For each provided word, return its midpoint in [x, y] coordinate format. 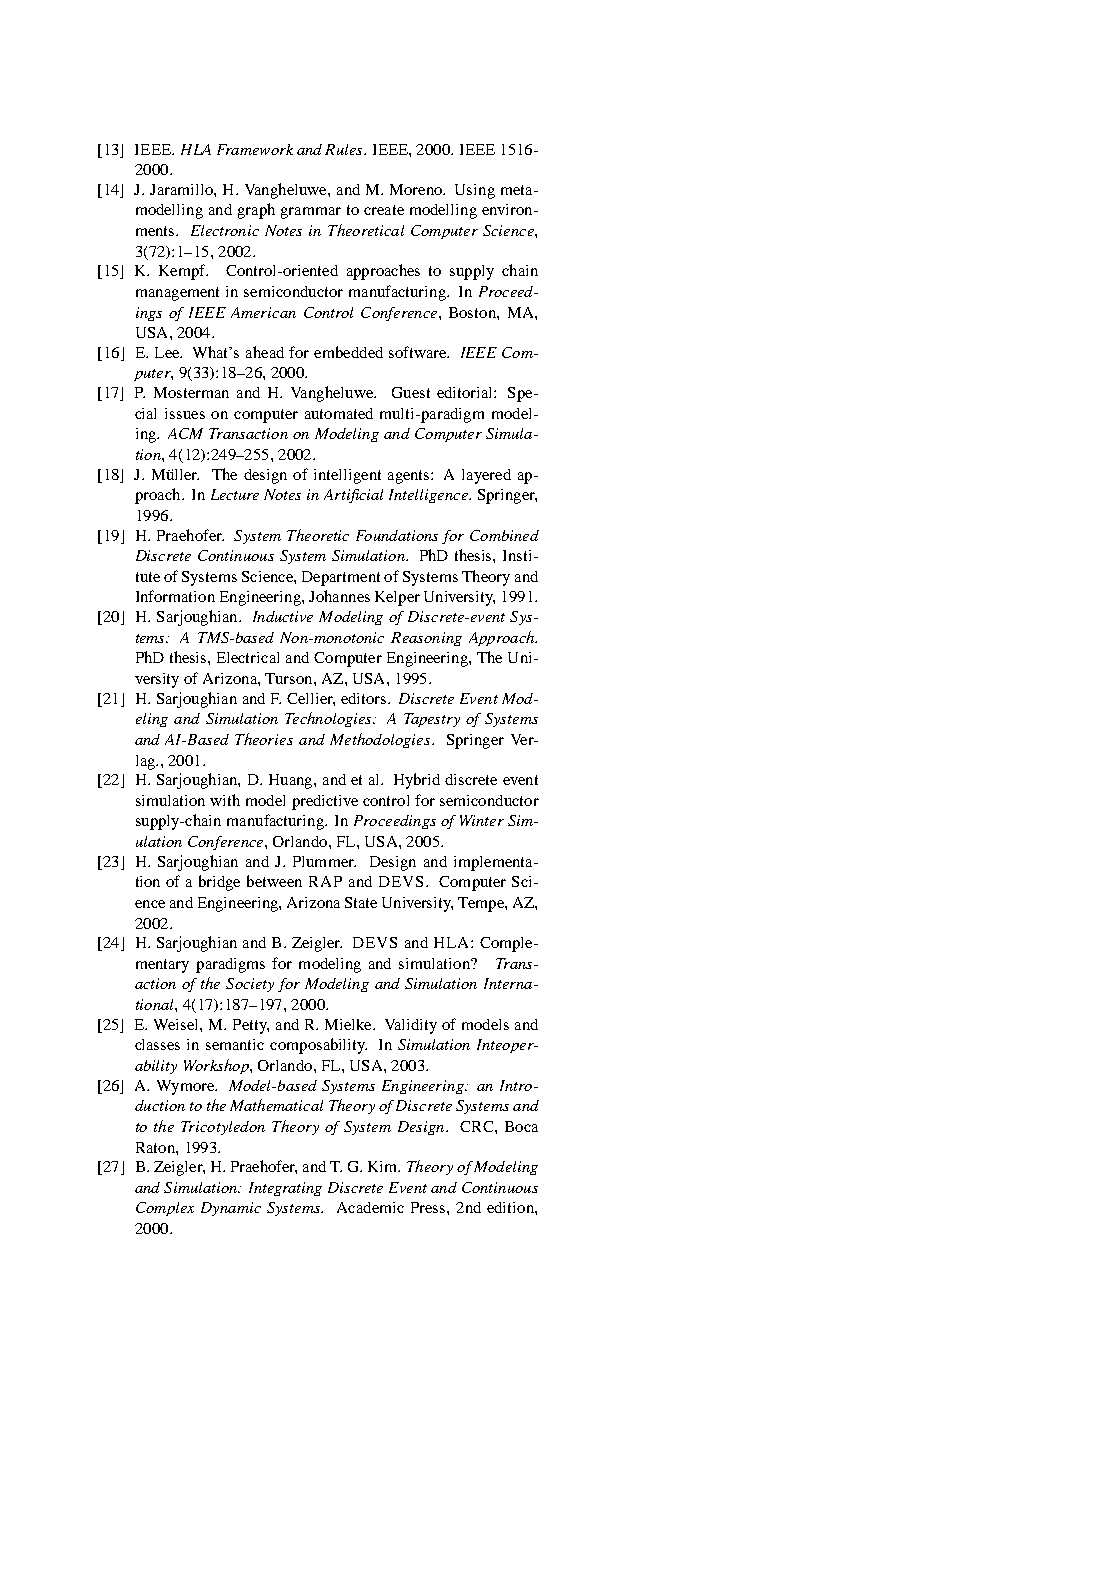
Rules [345, 149]
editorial [466, 392]
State [361, 902]
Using [475, 191]
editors [365, 698]
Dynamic [231, 1209]
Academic [370, 1207]
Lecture [235, 494]
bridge [219, 883]
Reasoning [426, 639]
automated [339, 413]
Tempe [482, 904]
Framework [255, 149]
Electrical [248, 657]
